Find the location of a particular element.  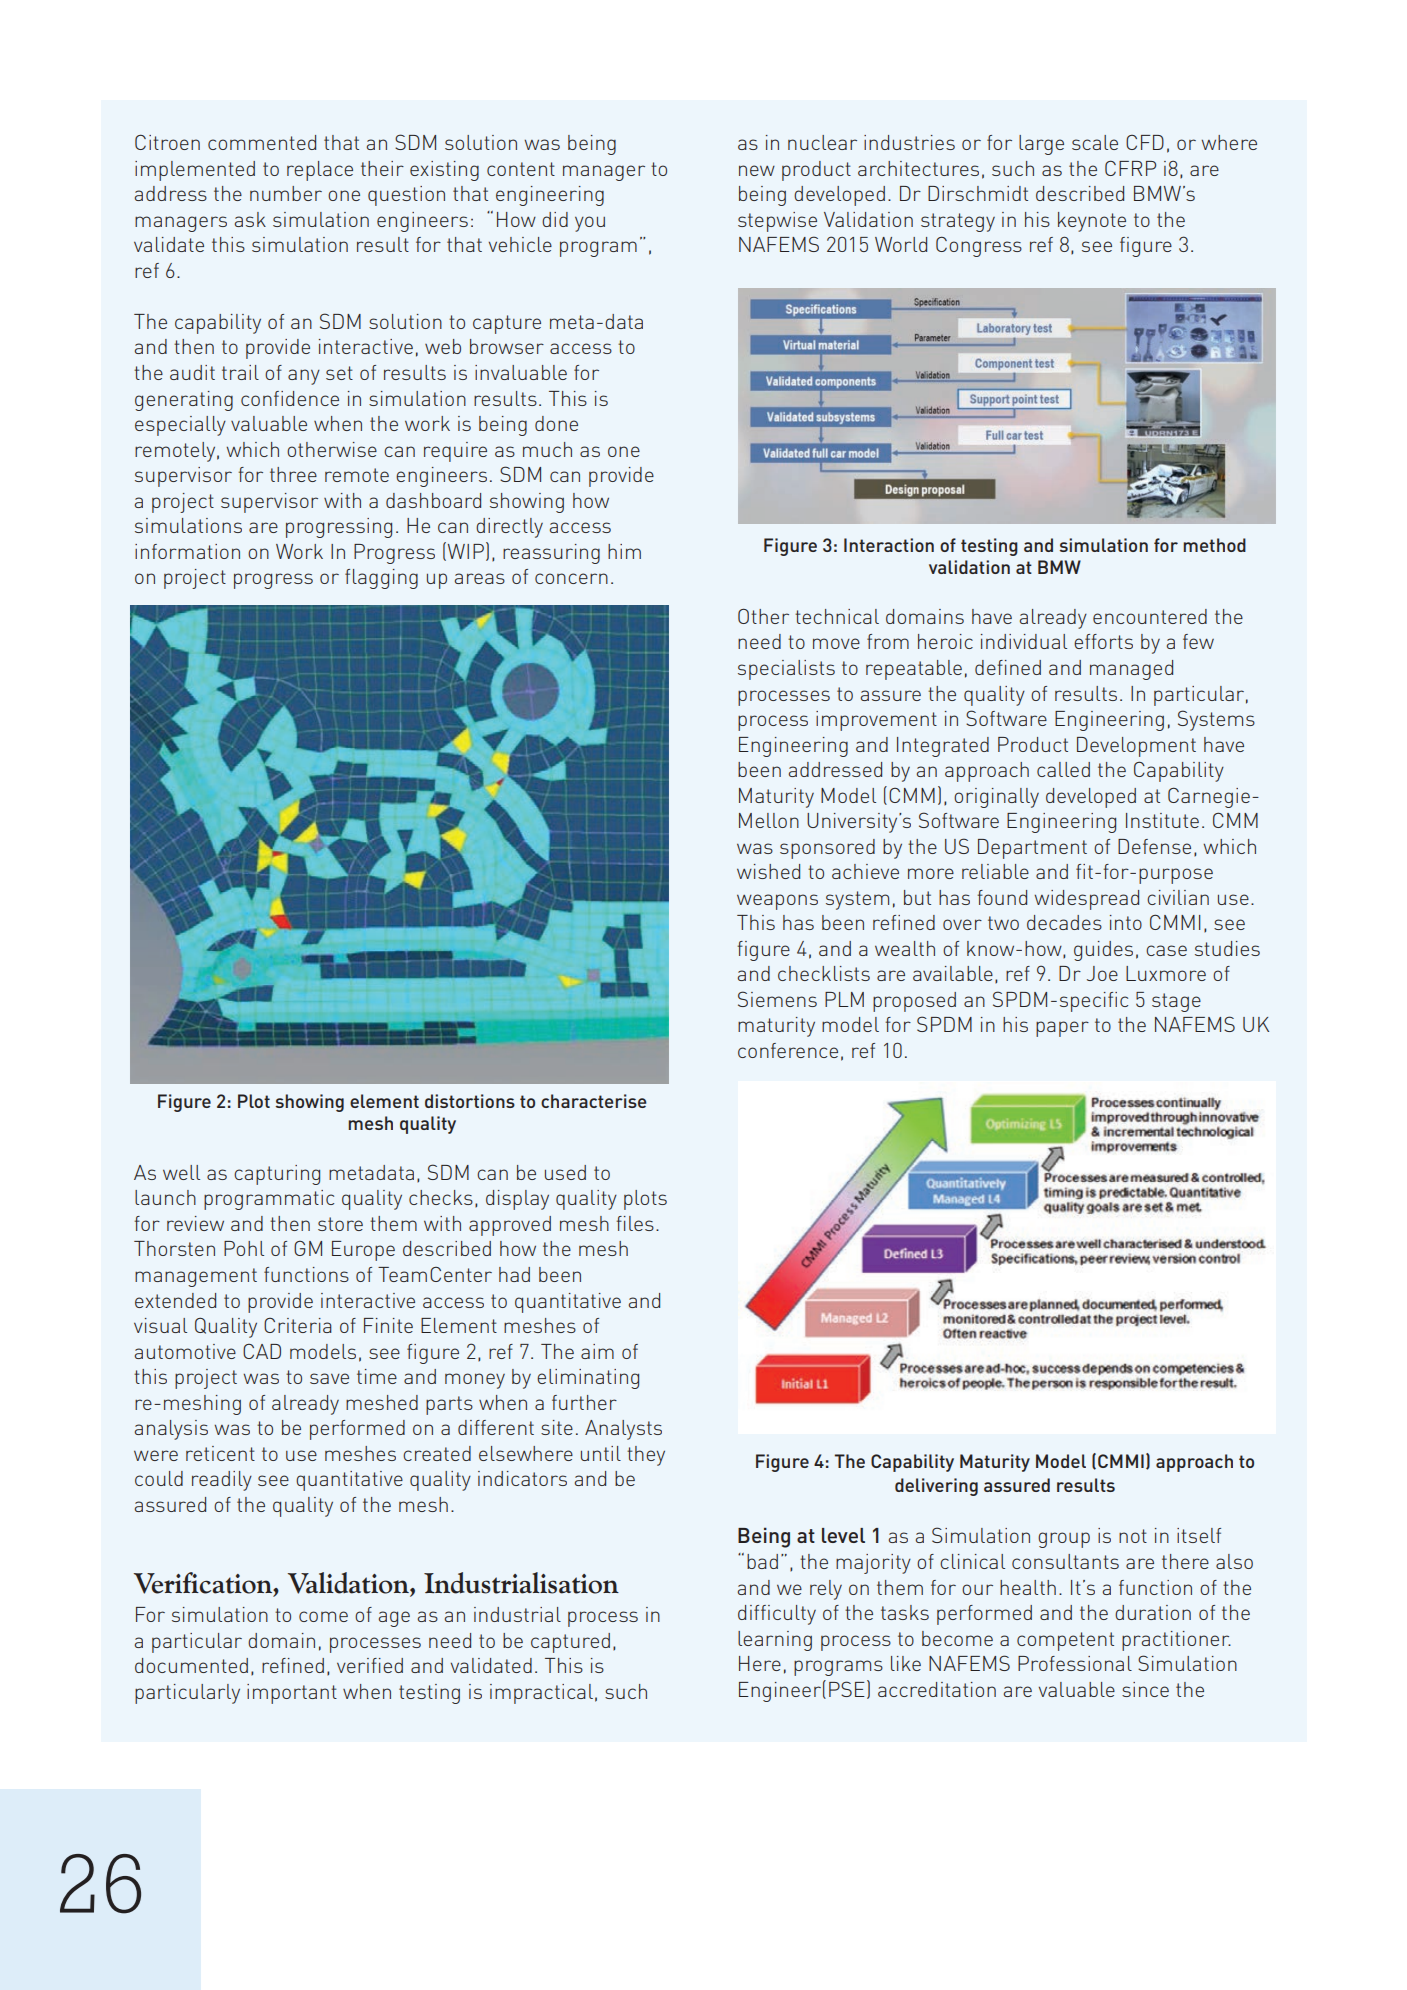

wished is located at coordinates (768, 871).
